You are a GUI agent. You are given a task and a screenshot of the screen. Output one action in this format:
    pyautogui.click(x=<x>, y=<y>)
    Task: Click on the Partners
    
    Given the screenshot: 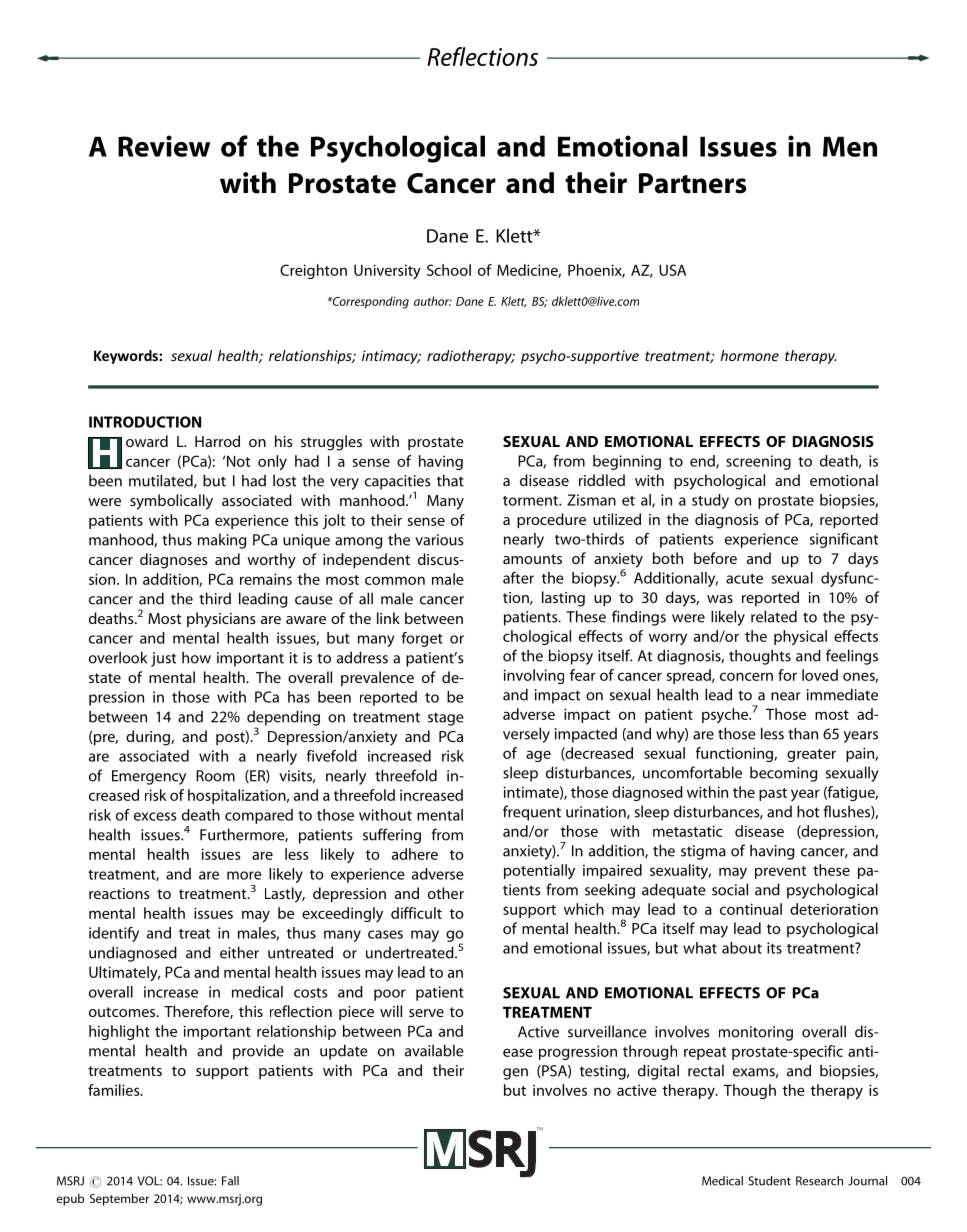 What is the action you would take?
    pyautogui.click(x=692, y=183)
